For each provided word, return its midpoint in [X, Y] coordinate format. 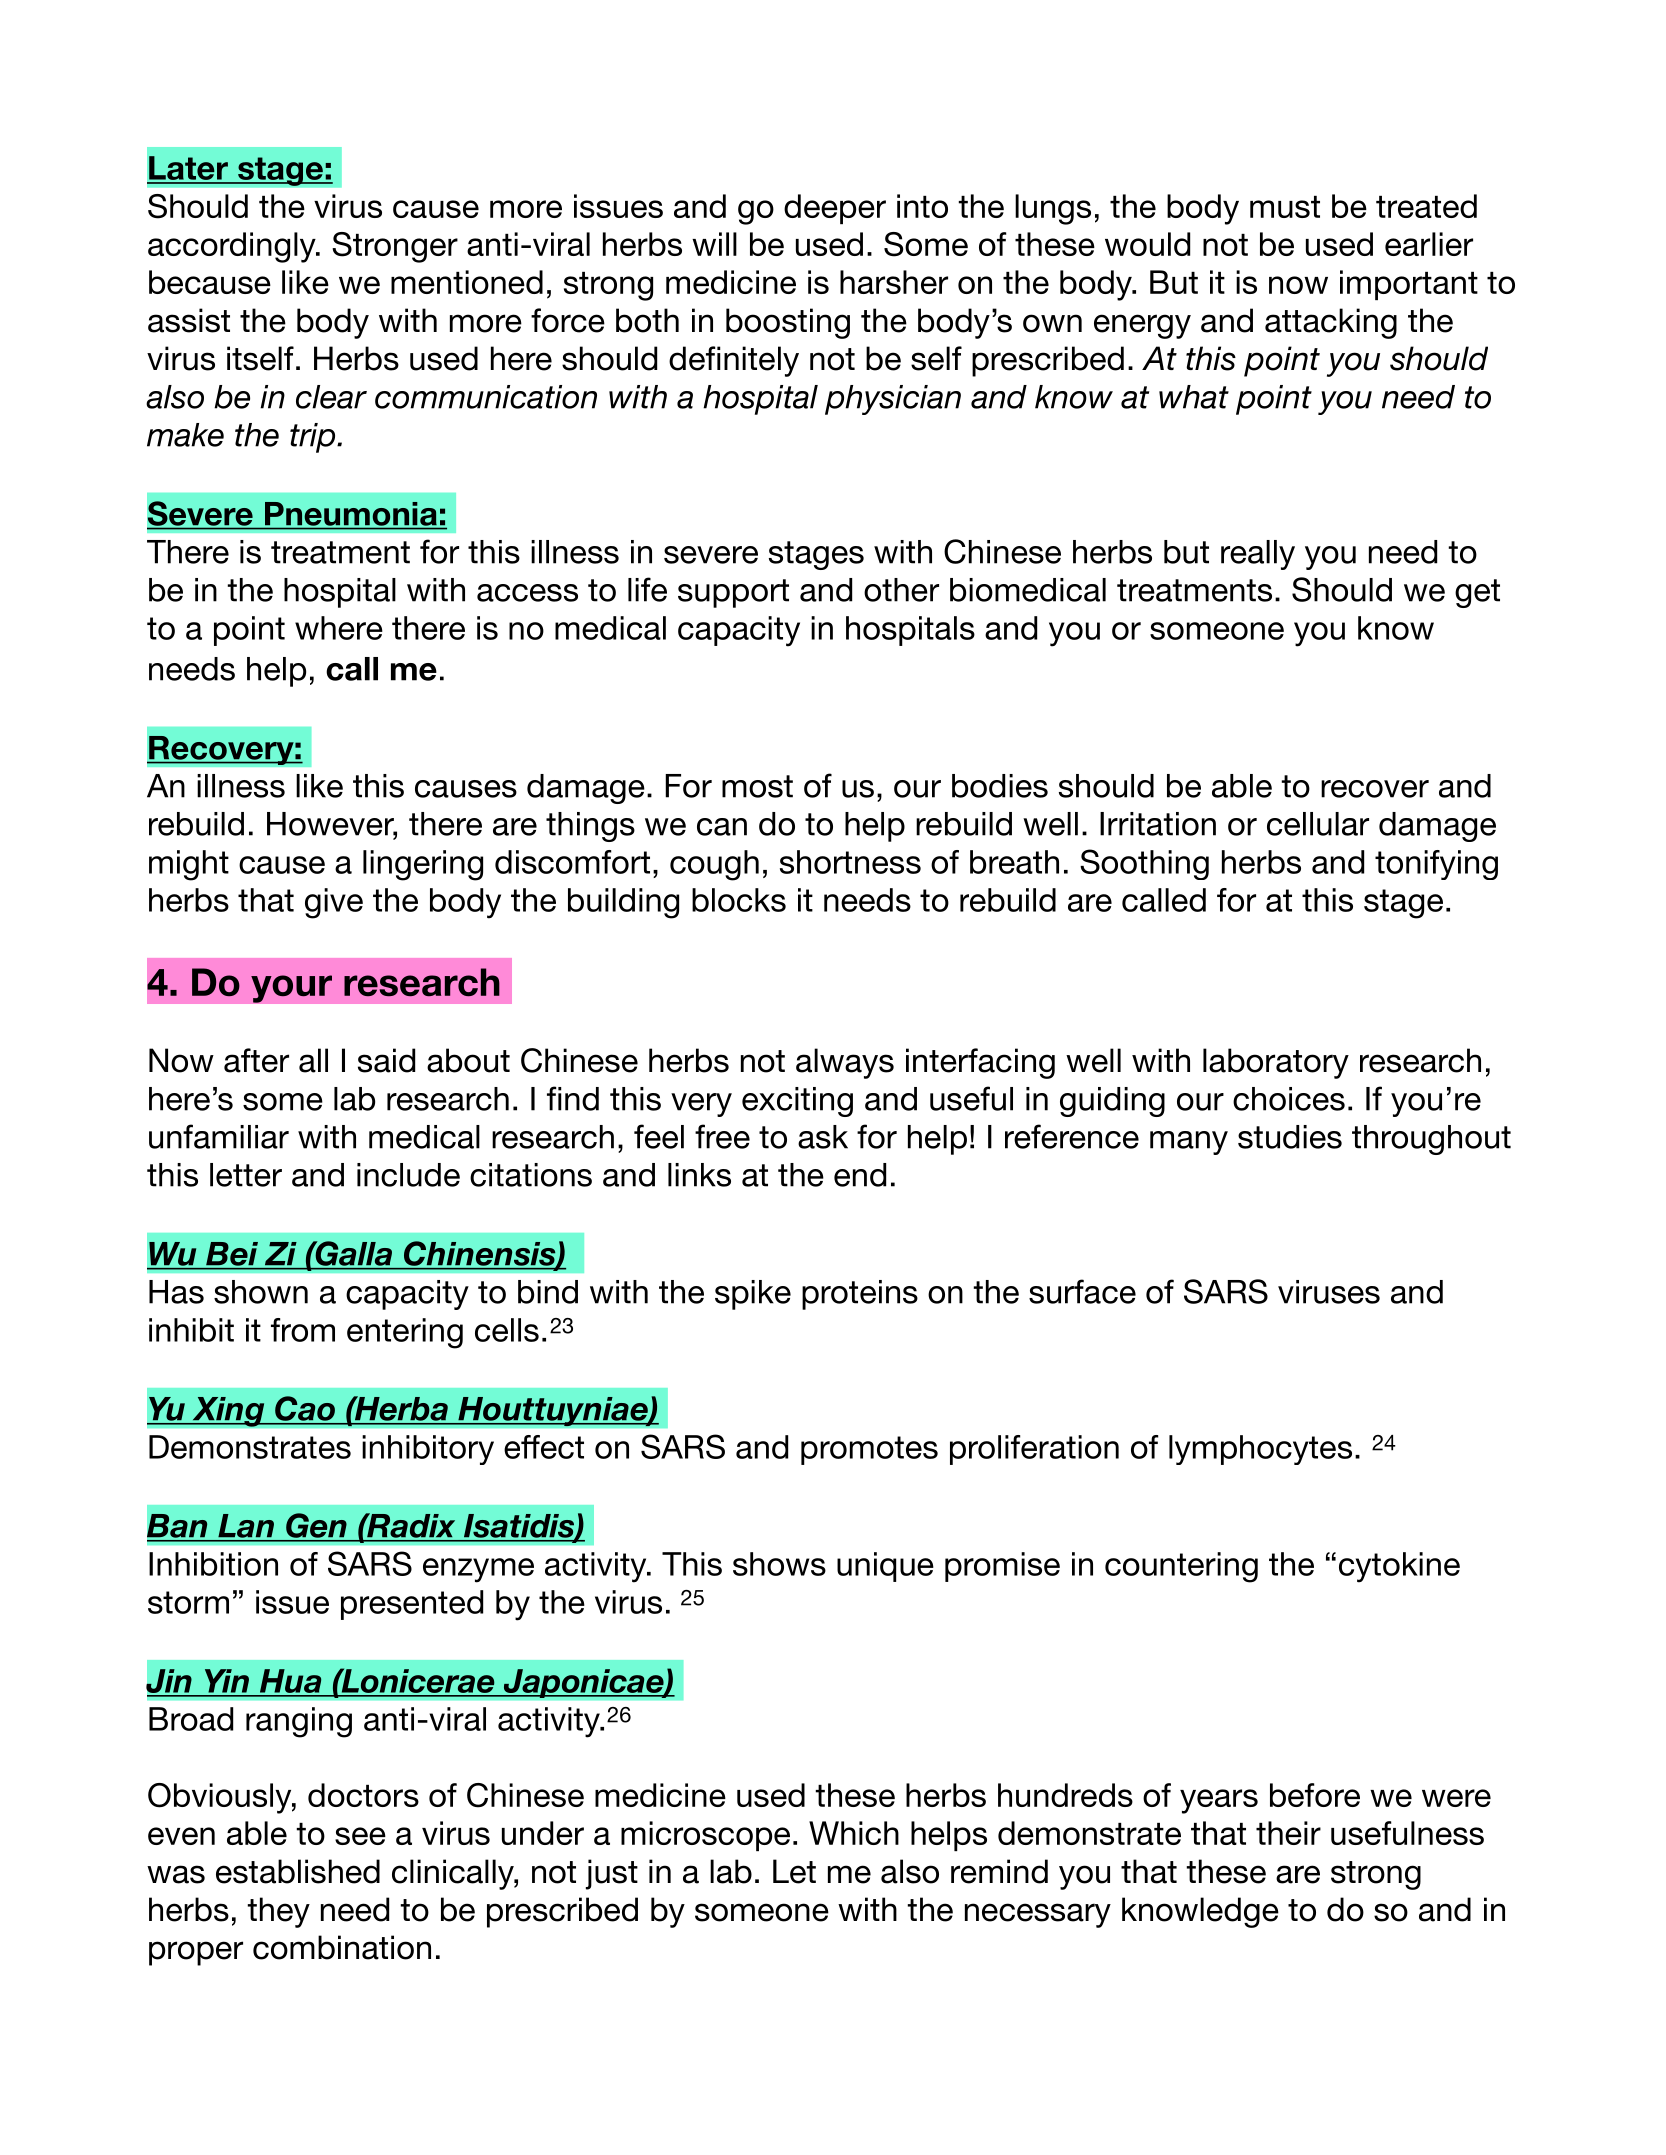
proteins [860, 1295]
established [298, 1871]
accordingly [233, 247]
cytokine [1399, 1567]
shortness [850, 862]
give [334, 903]
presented [412, 1605]
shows [779, 1564]
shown [261, 1292]
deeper [835, 209]
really [1258, 555]
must [1285, 207]
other [901, 590]
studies [1290, 1137]
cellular [1318, 824]
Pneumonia [351, 514]
